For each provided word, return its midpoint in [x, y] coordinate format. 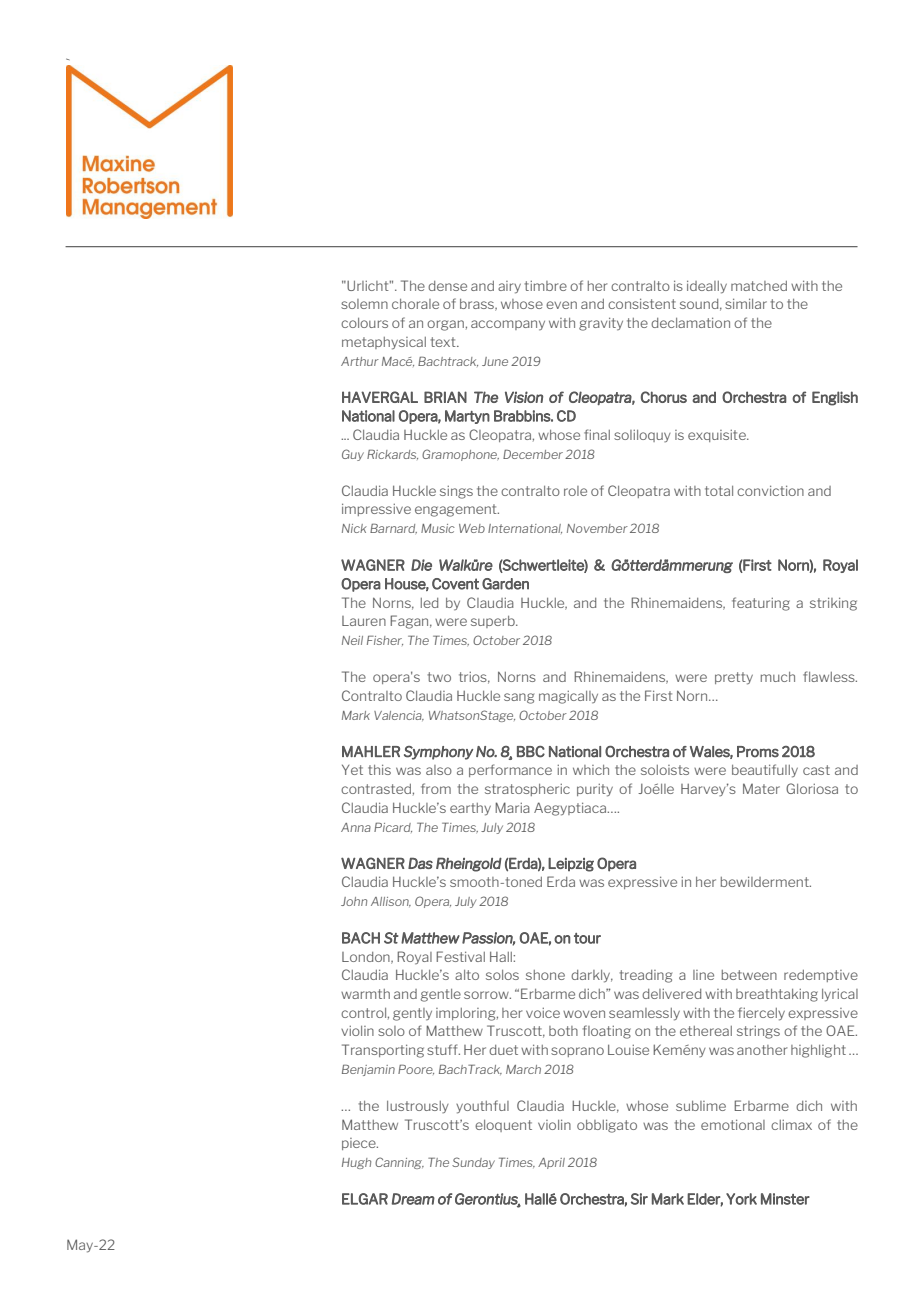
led [429, 603]
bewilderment [766, 881]
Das [420, 863]
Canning [399, 1163]
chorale [415, 304]
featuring [761, 604]
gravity [601, 324]
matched [759, 286]
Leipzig [571, 864]
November [597, 528]
